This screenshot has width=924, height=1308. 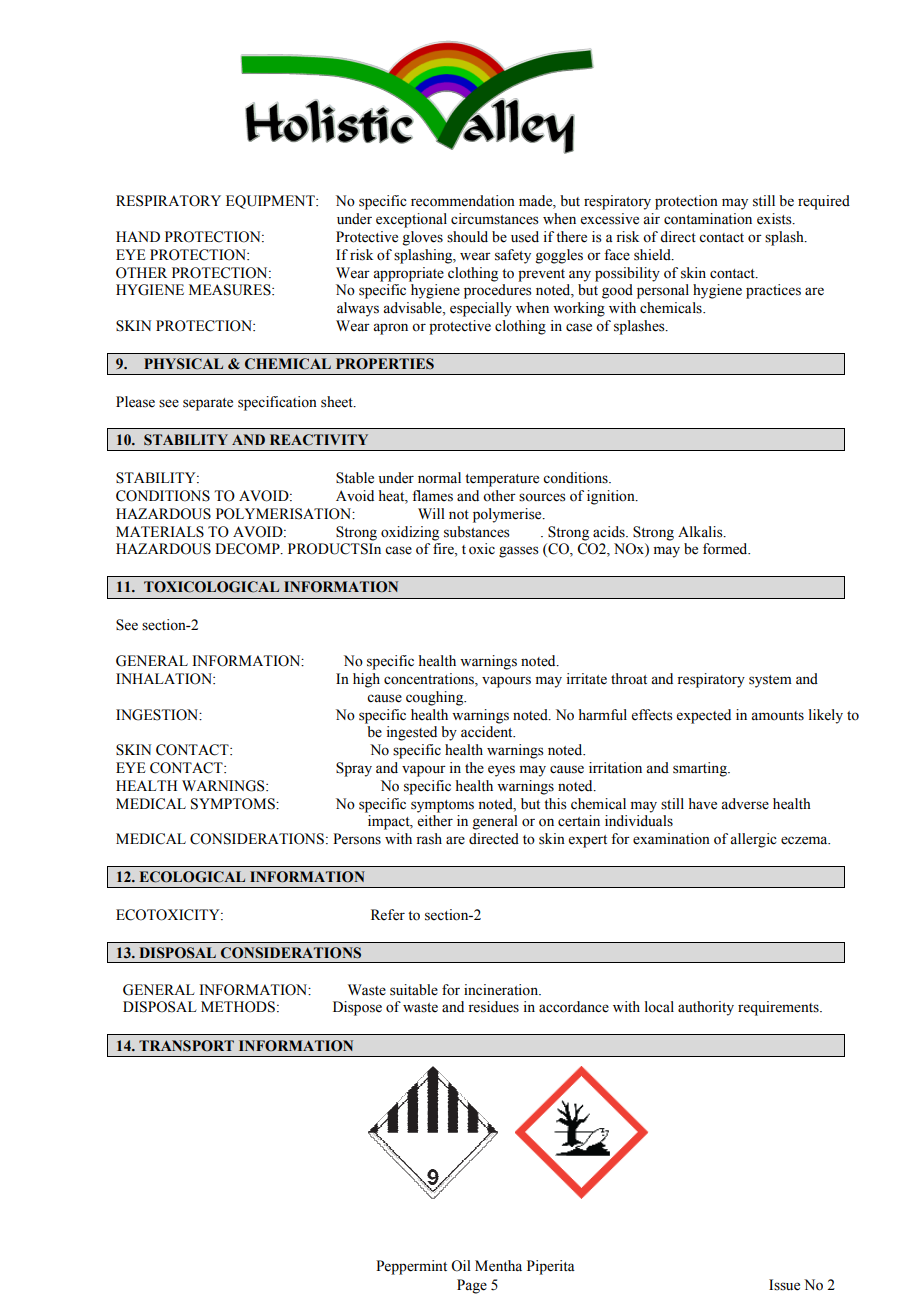 I want to click on Page, so click(x=472, y=1286).
